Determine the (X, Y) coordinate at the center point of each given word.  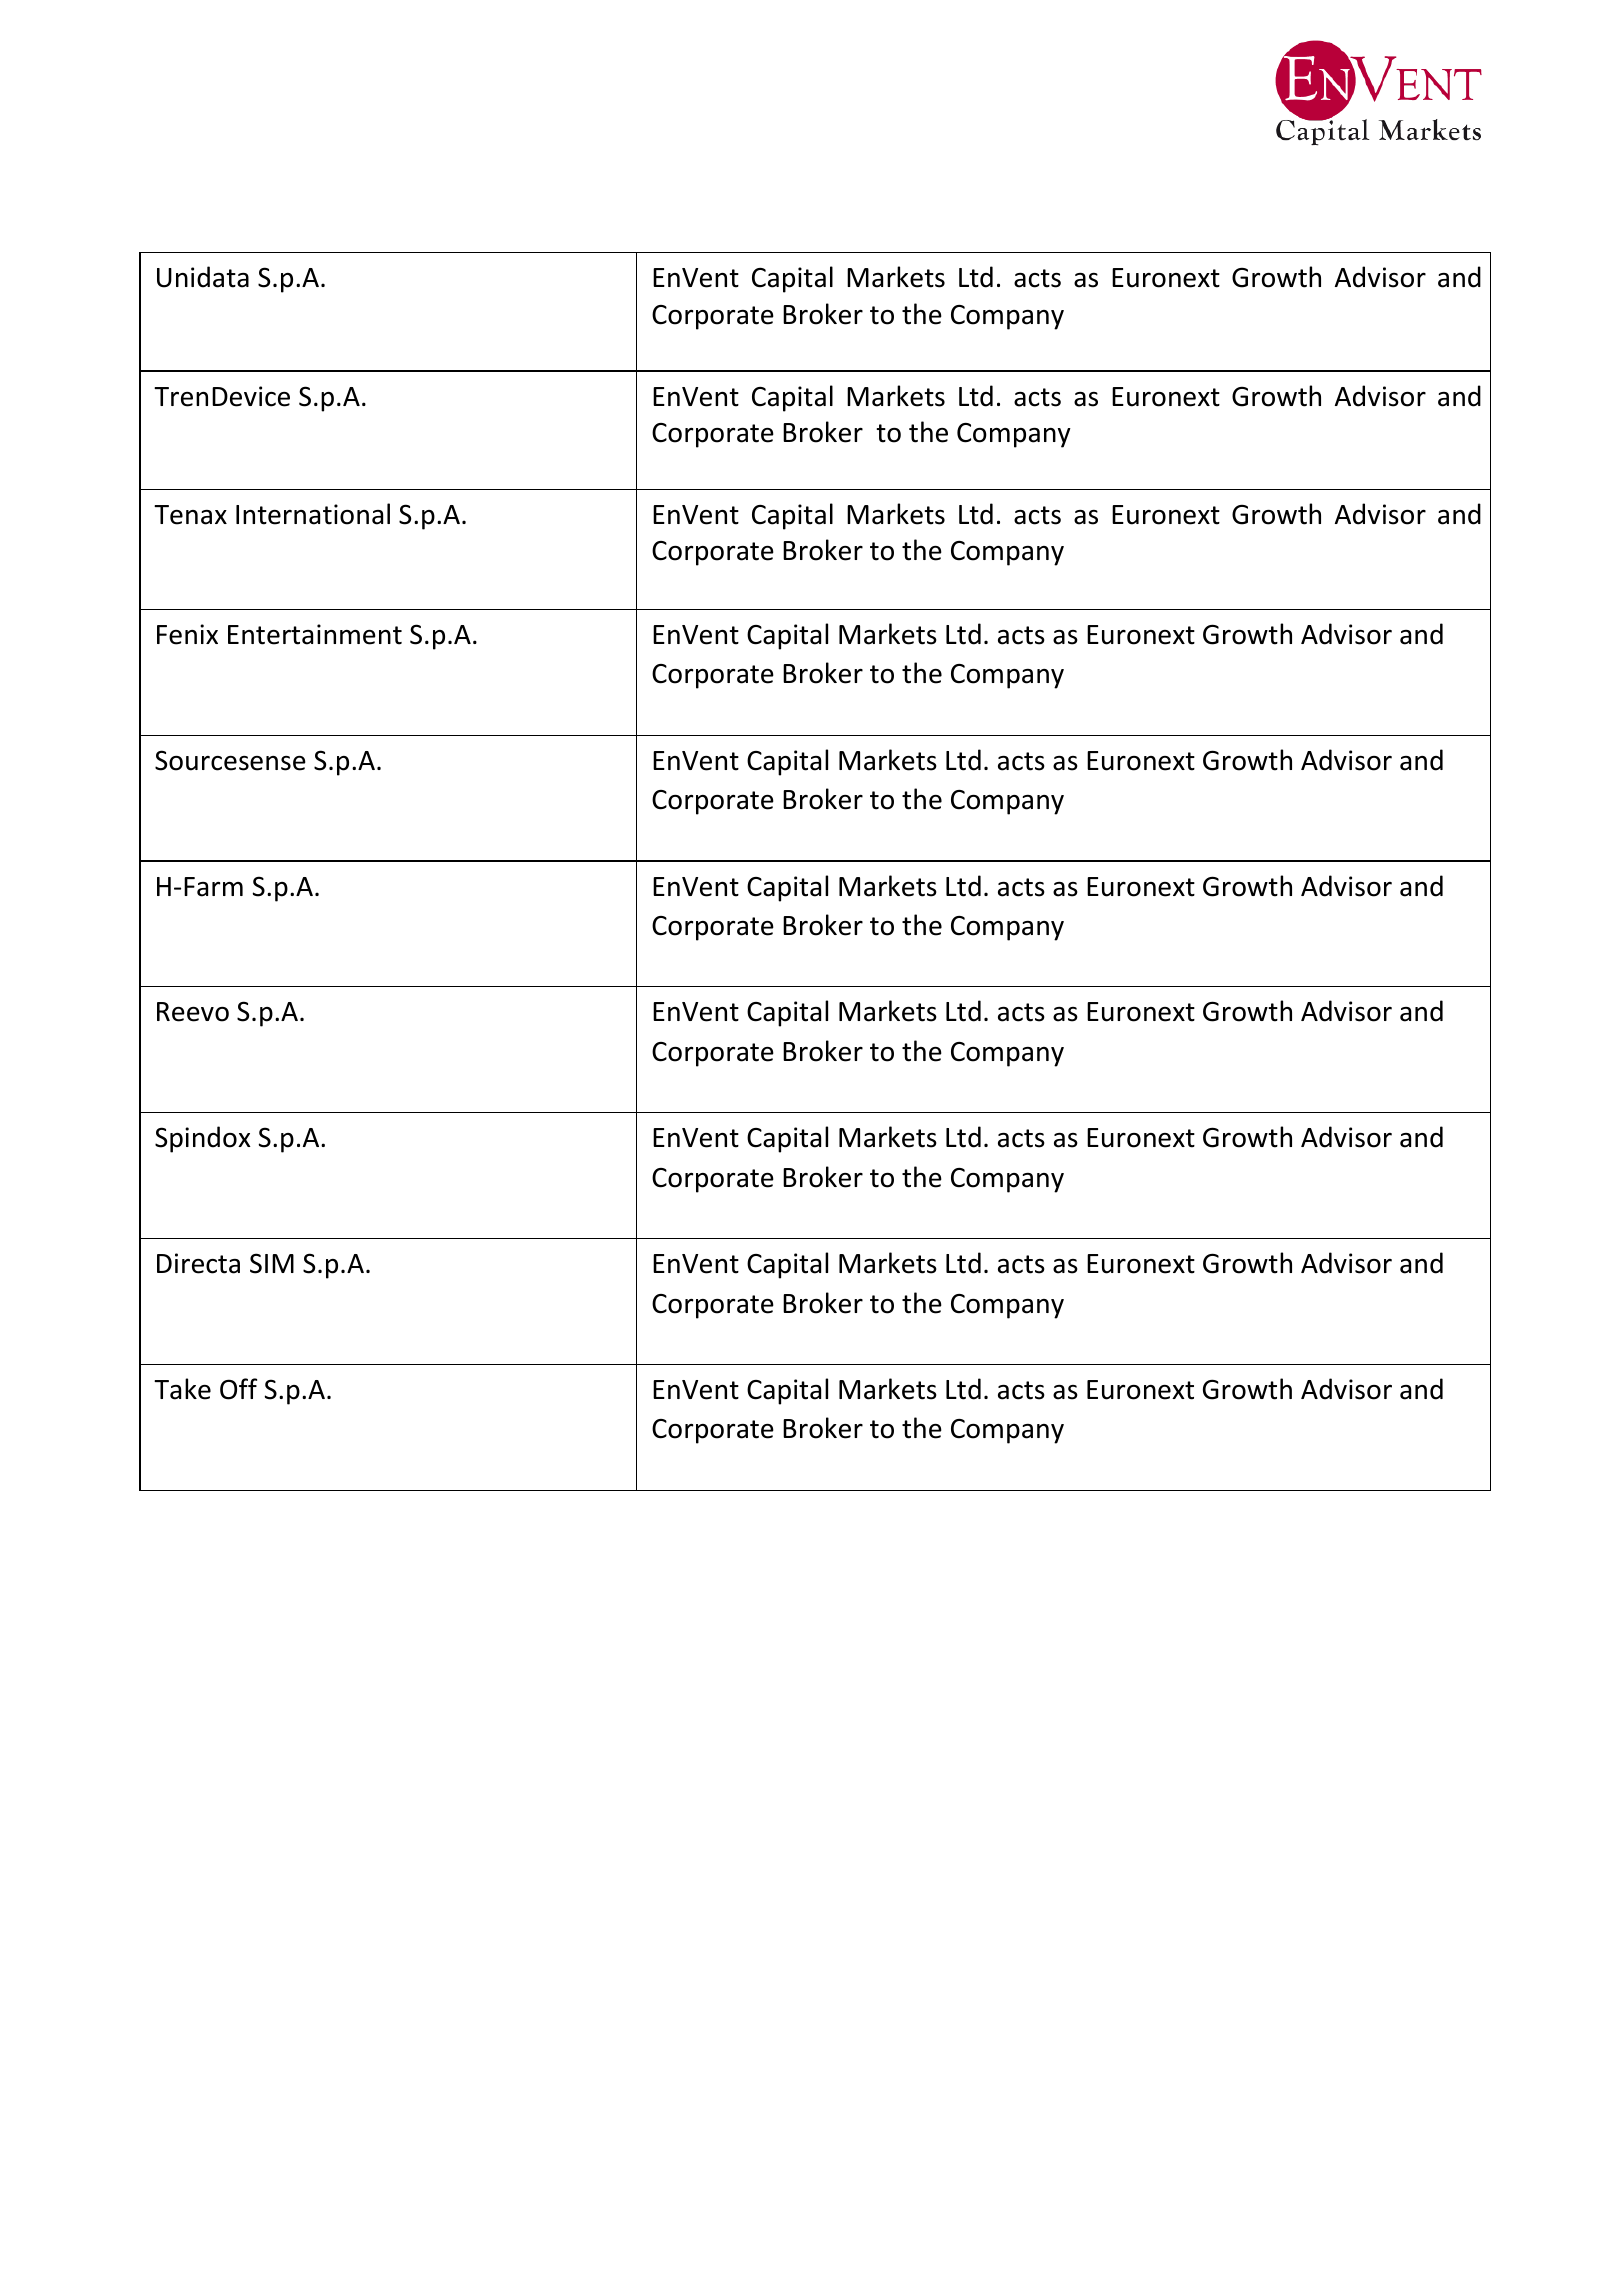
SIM (272, 1263)
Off (238, 1389)
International (313, 514)
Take (182, 1389)
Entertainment (315, 634)
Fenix (187, 634)
